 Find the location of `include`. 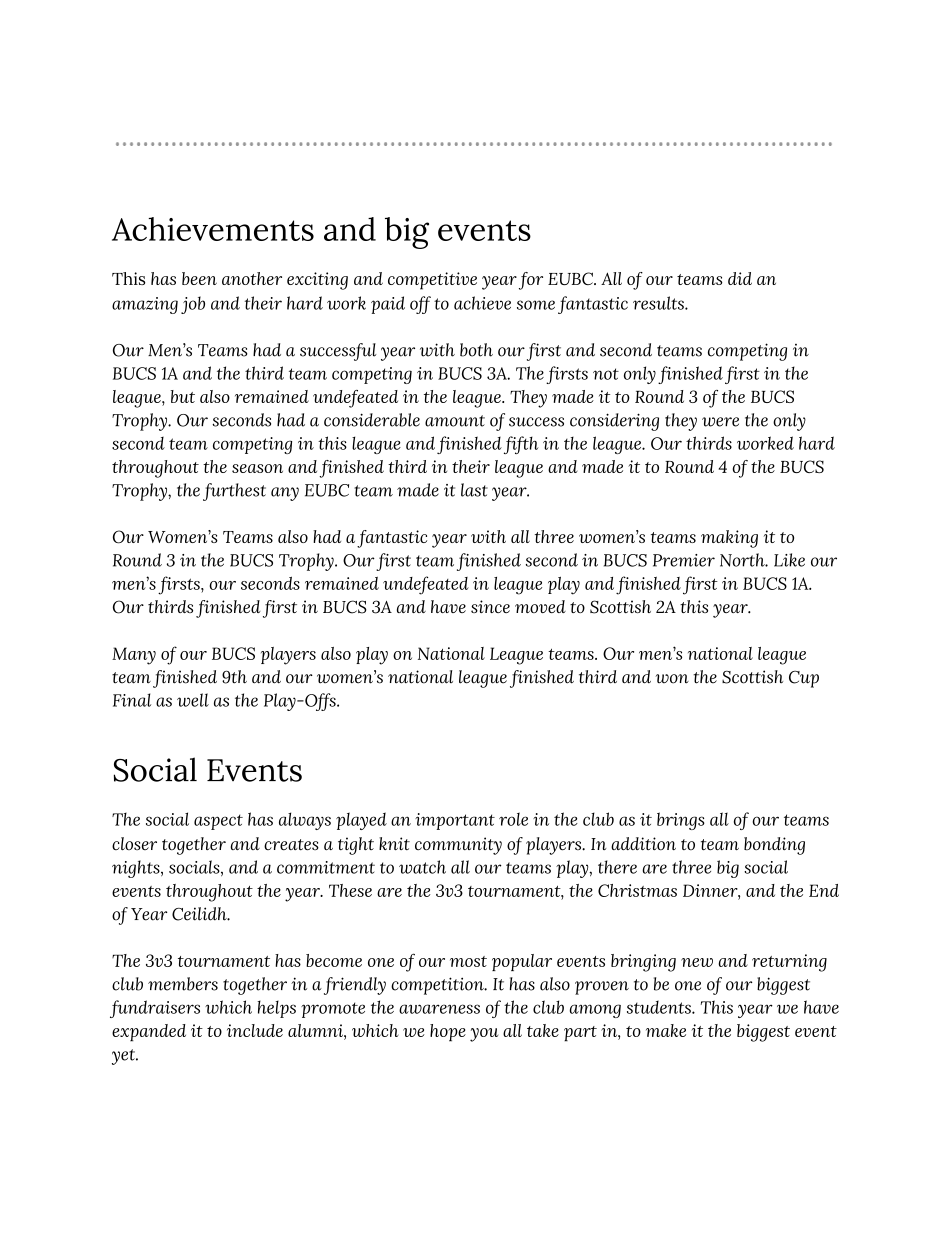

include is located at coordinates (255, 1030).
